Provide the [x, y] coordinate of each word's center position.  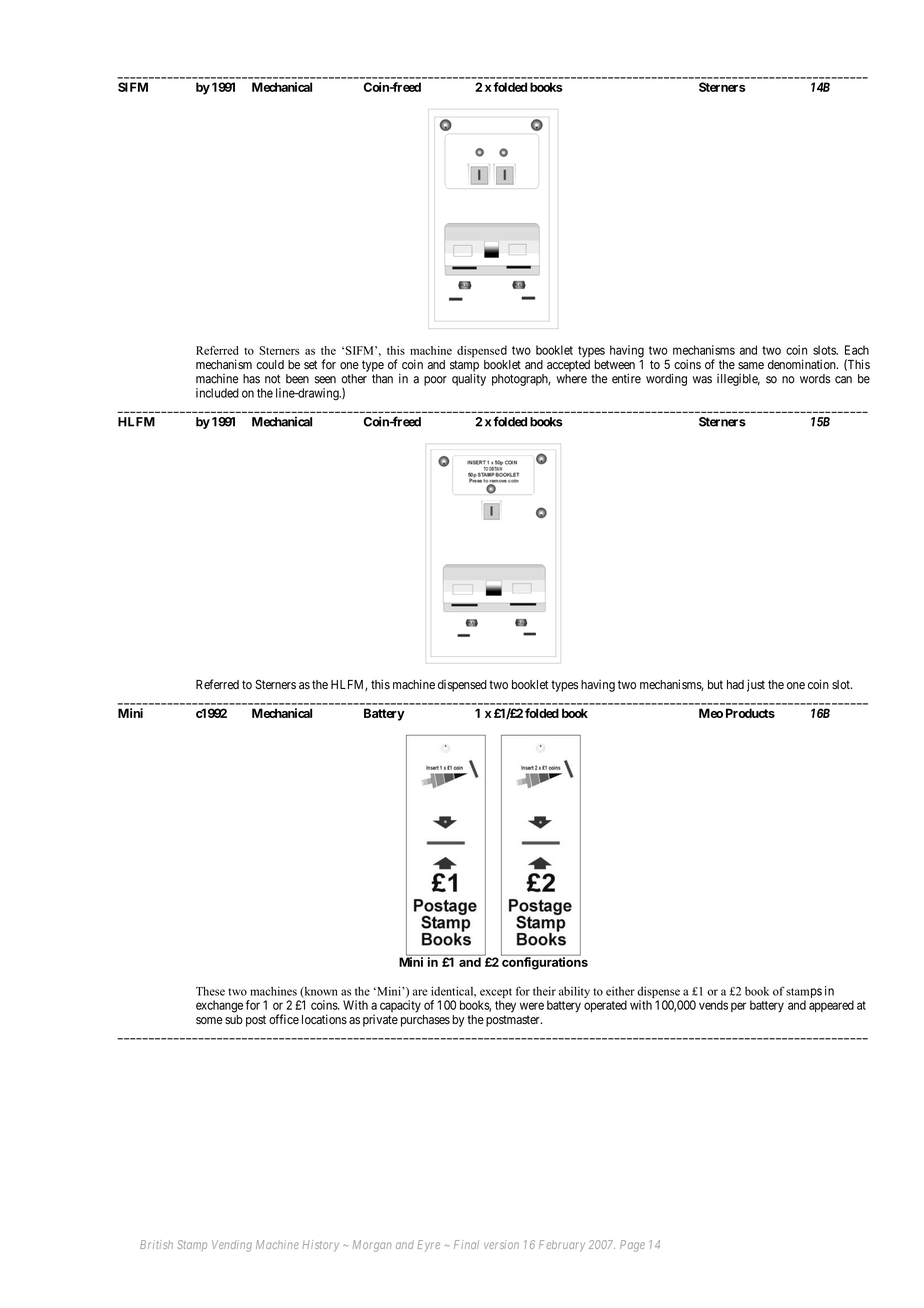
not [272, 379]
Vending [232, 1246]
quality [469, 380]
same [751, 365]
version [501, 1244]
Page [632, 1246]
